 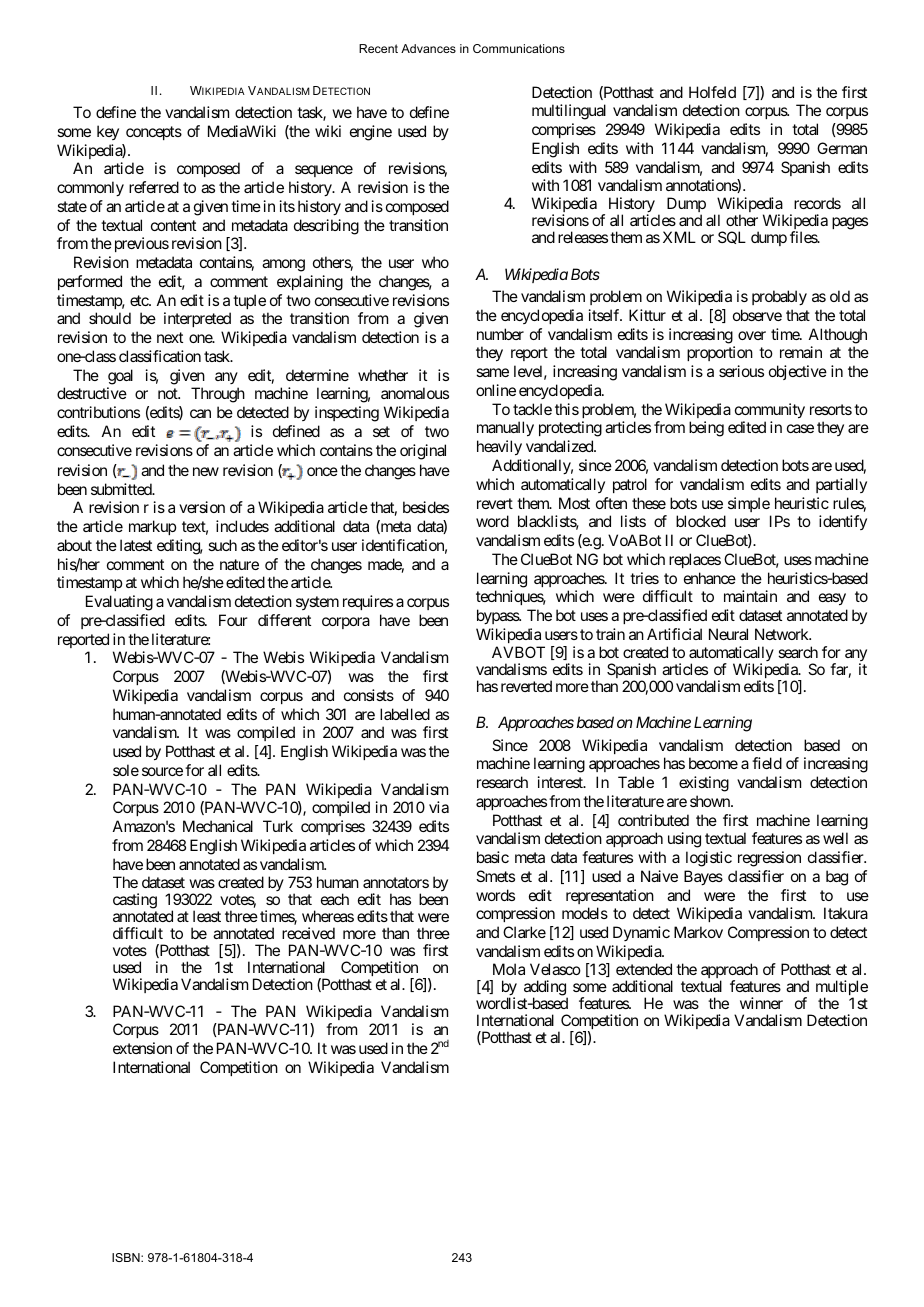 I want to click on serious, so click(x=741, y=371).
